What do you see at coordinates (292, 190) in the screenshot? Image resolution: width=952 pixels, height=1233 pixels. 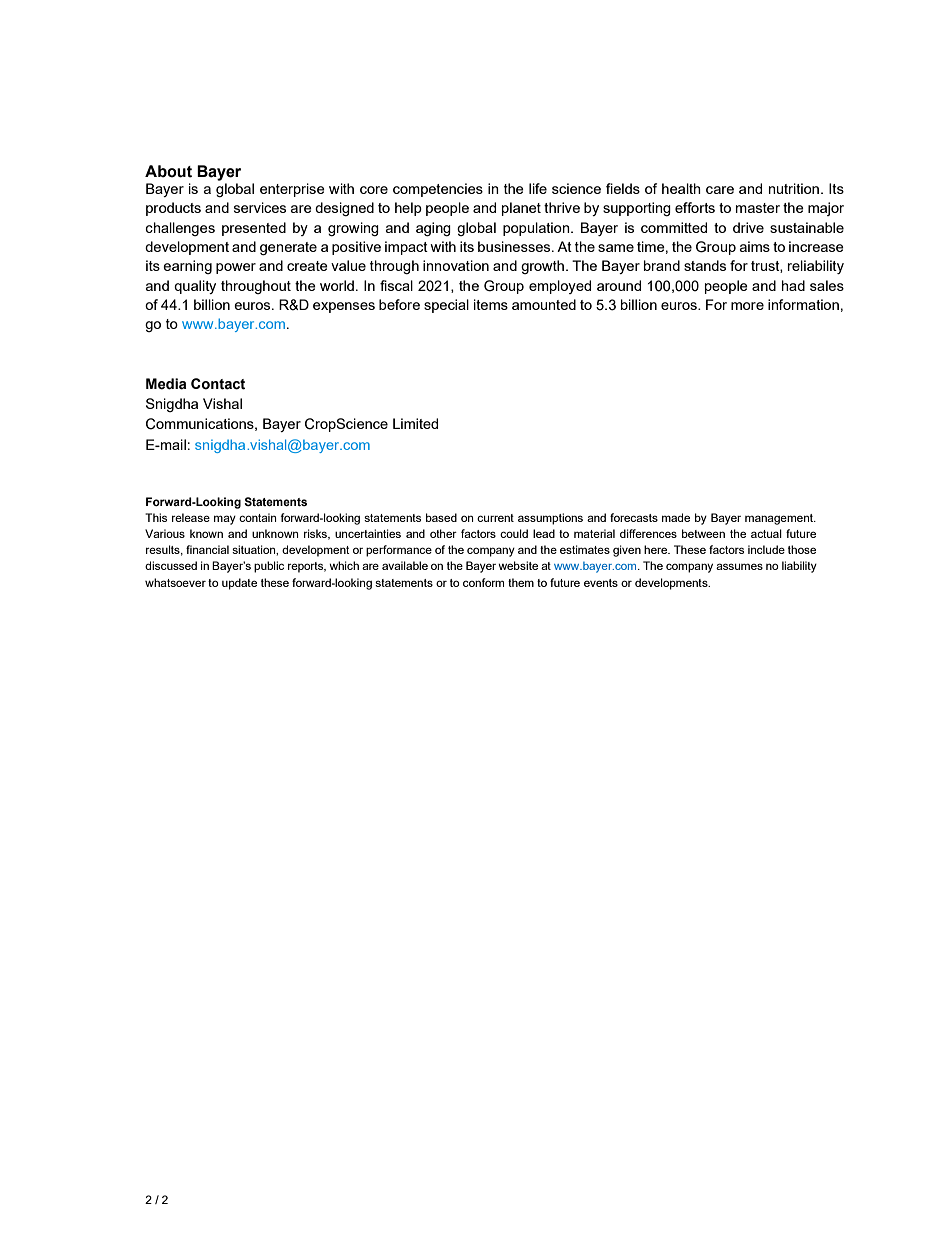 I see `enterprise` at bounding box center [292, 190].
